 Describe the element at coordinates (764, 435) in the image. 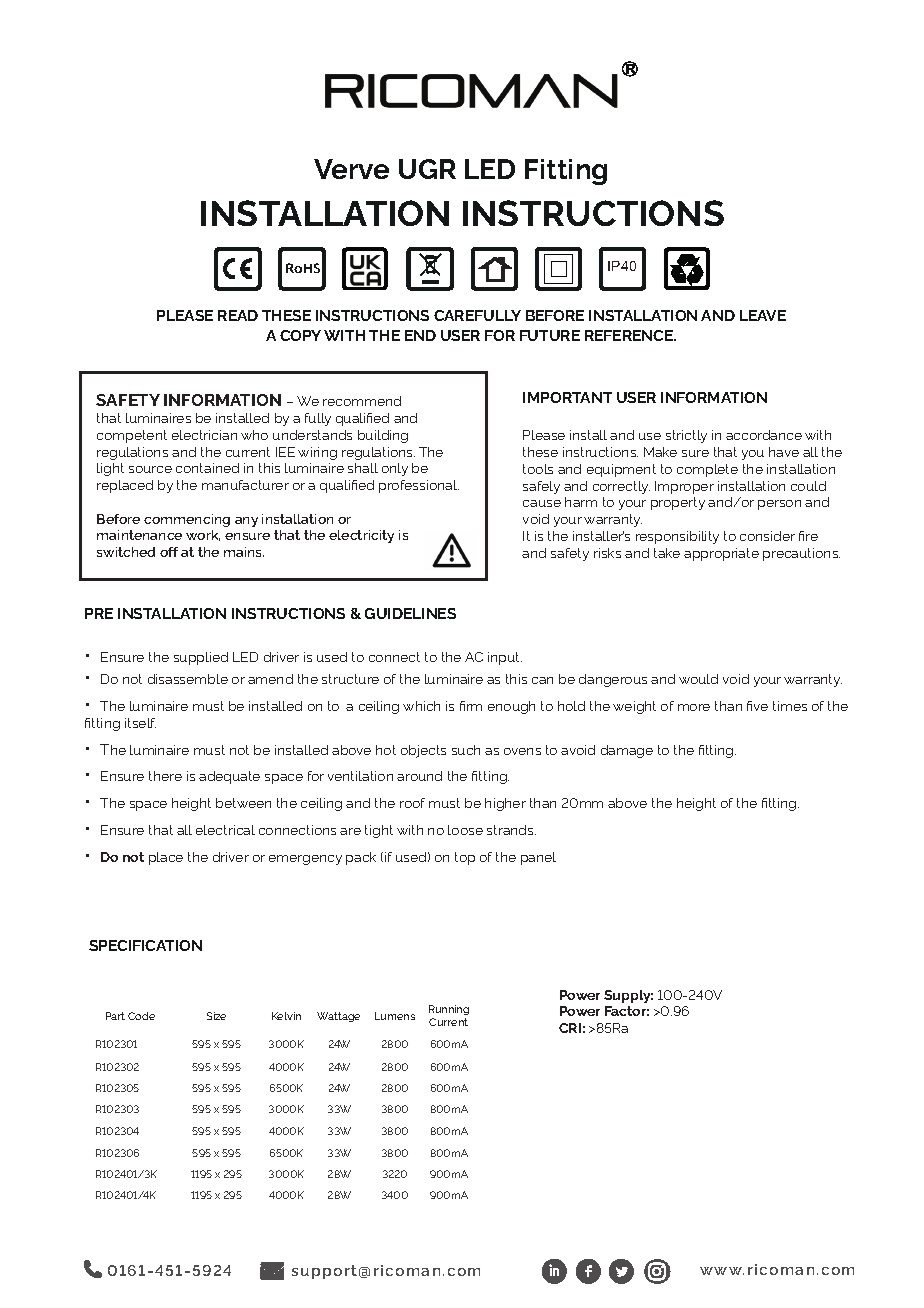

I see `accordance` at that location.
